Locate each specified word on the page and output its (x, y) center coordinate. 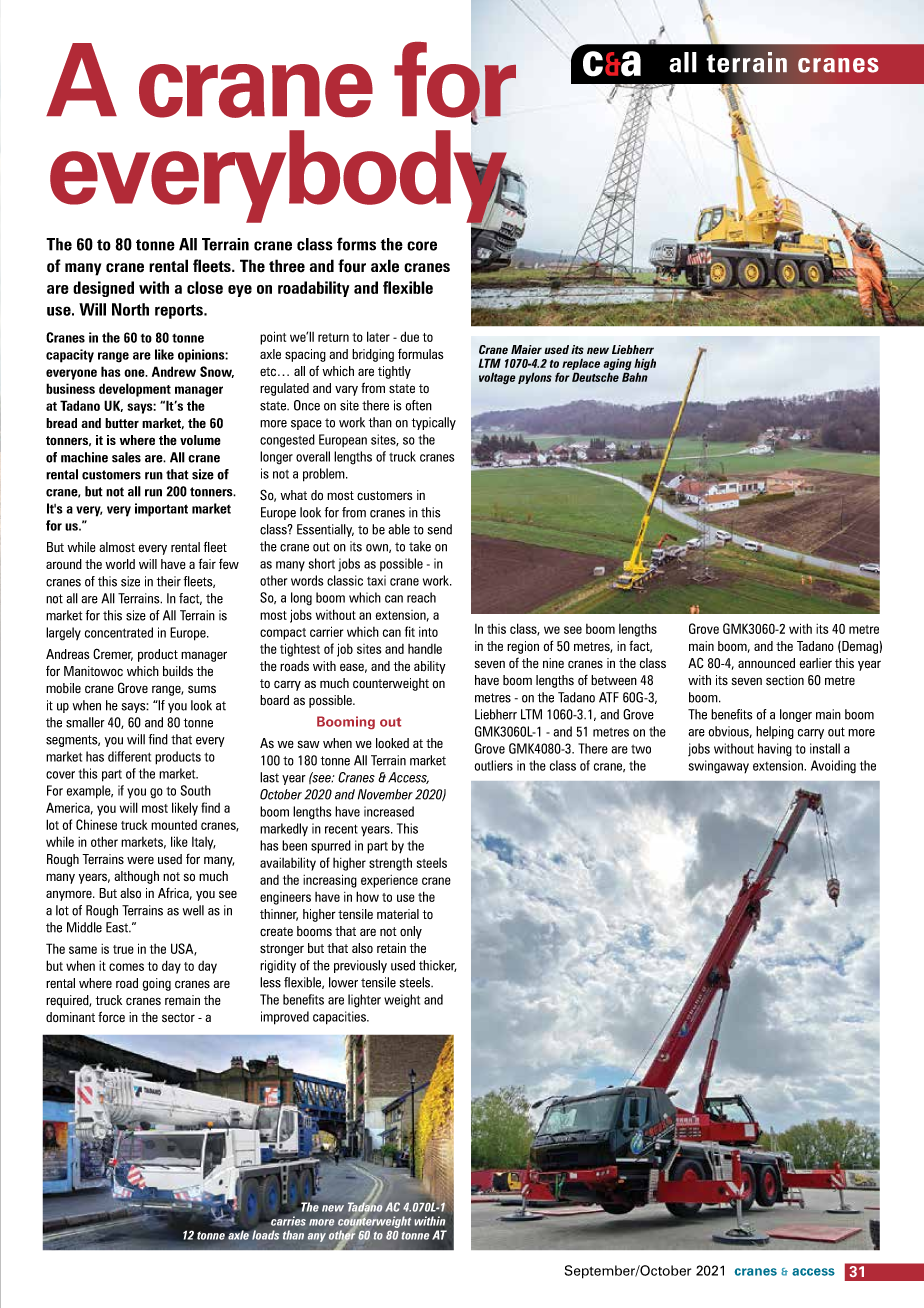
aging (617, 365)
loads (265, 1234)
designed (103, 289)
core (422, 246)
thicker (437, 966)
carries (287, 1221)
